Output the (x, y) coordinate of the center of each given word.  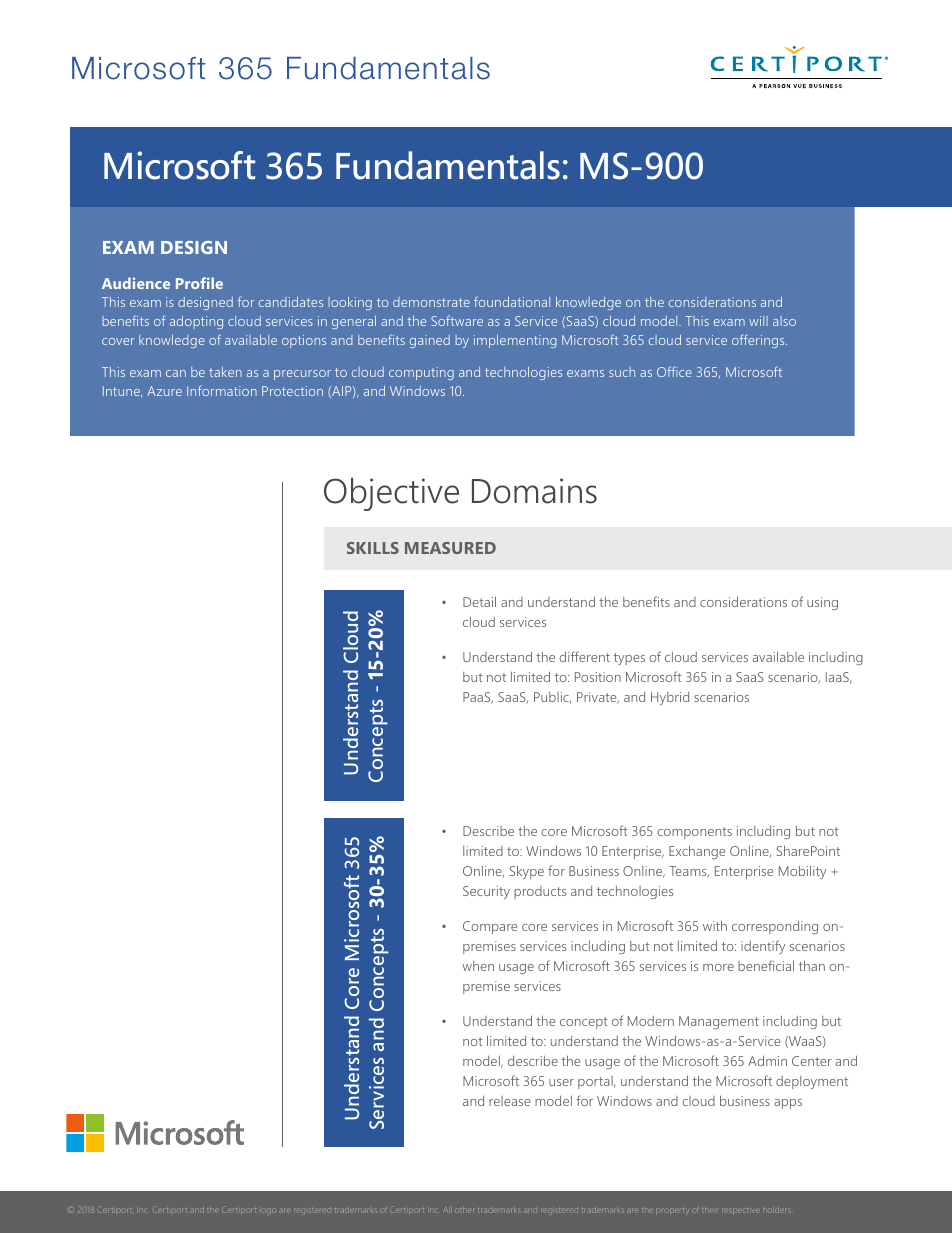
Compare (490, 927)
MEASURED (450, 548)
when (478, 966)
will (758, 321)
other (464, 1210)
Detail (479, 601)
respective (739, 1210)
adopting (196, 322)
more (718, 967)
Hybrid (670, 698)
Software (457, 320)
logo (267, 1211)
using (822, 603)
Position (598, 677)
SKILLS (373, 548)
